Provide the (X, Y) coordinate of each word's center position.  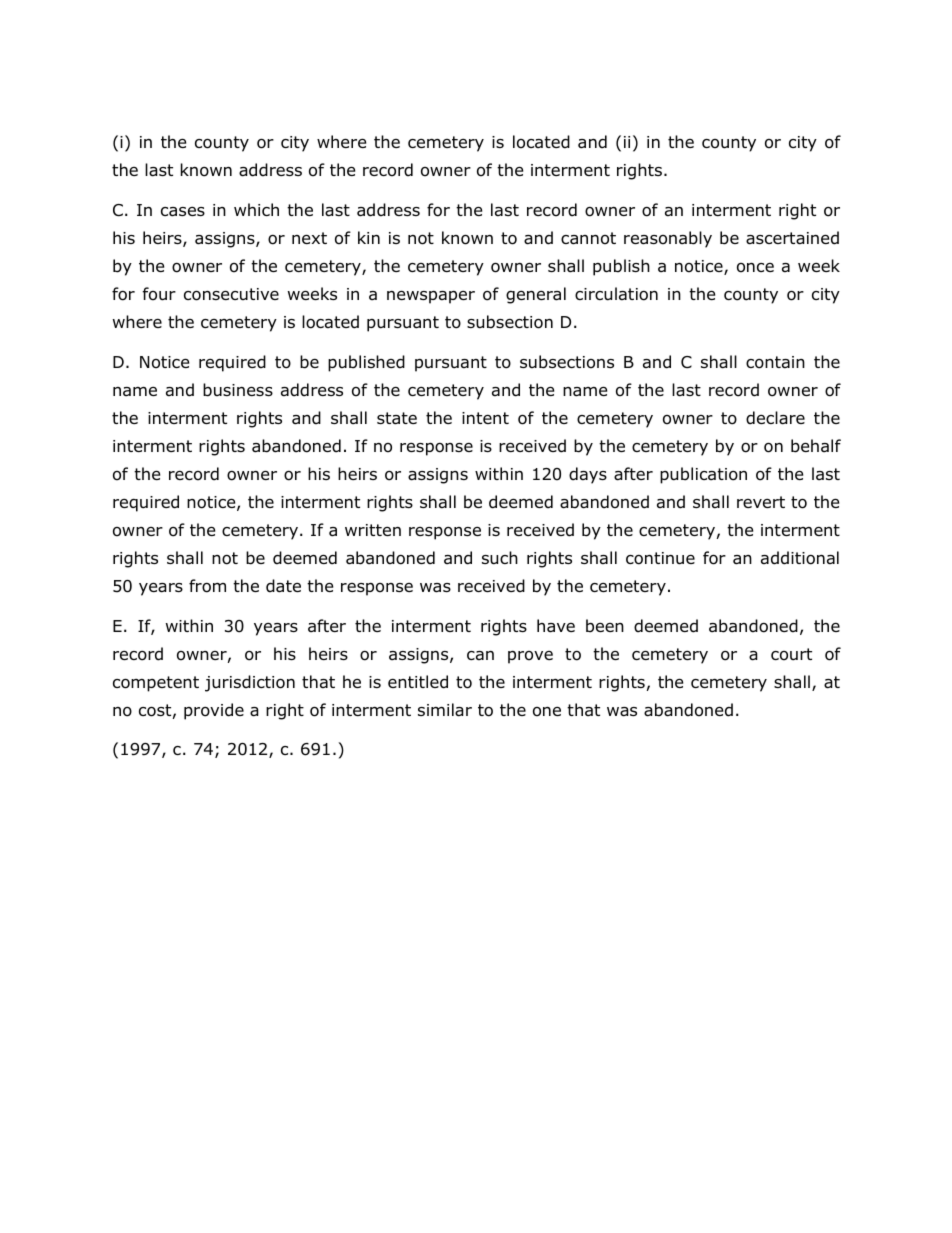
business (238, 390)
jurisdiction (250, 683)
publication (703, 475)
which (256, 209)
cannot (588, 238)
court (791, 654)
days (588, 475)
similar (445, 710)
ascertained (792, 238)
